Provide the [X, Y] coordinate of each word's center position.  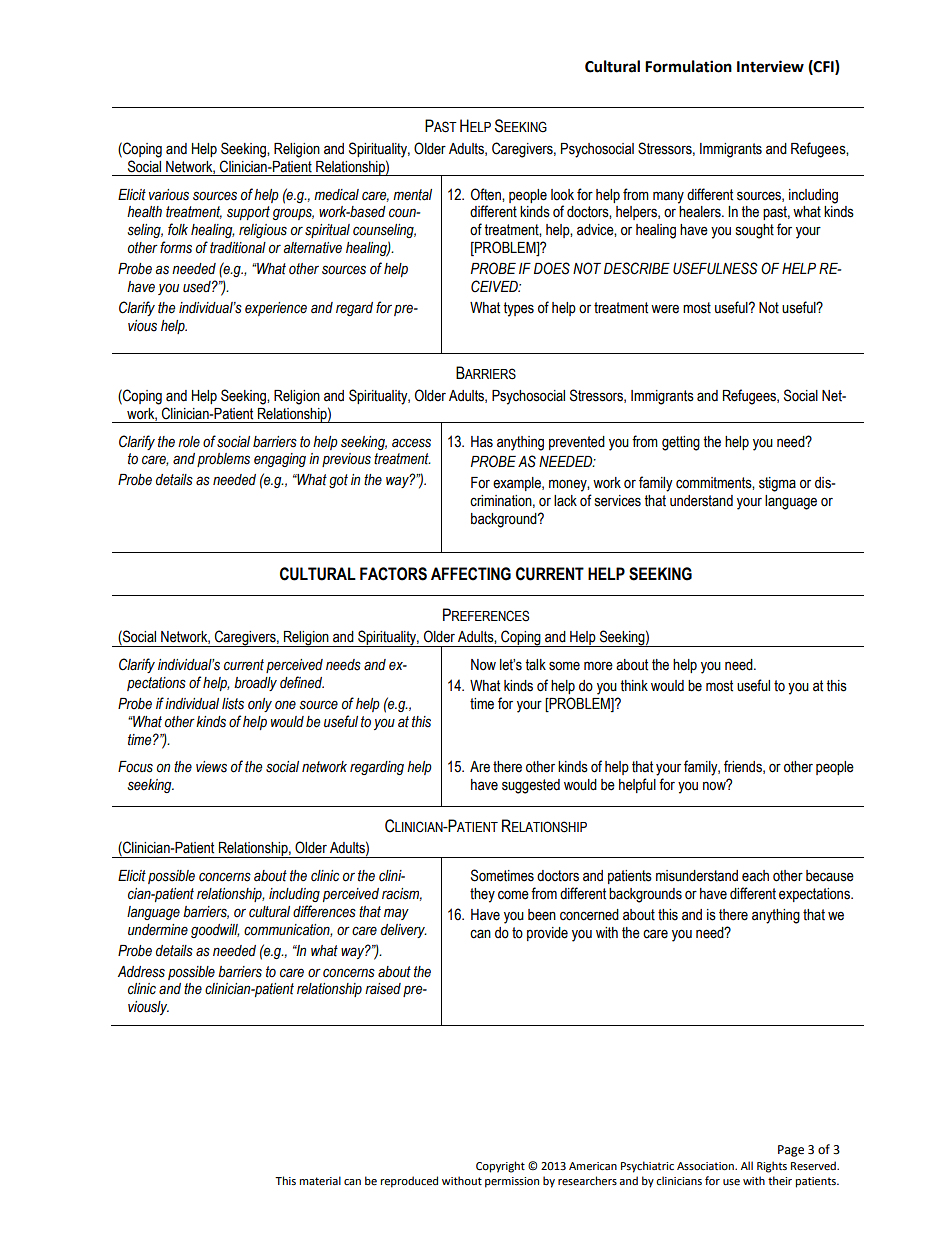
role [189, 442]
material [320, 1181]
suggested [531, 786]
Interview [770, 66]
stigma [777, 484]
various [169, 195]
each [755, 876]
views [211, 767]
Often [487, 194]
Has [482, 442]
